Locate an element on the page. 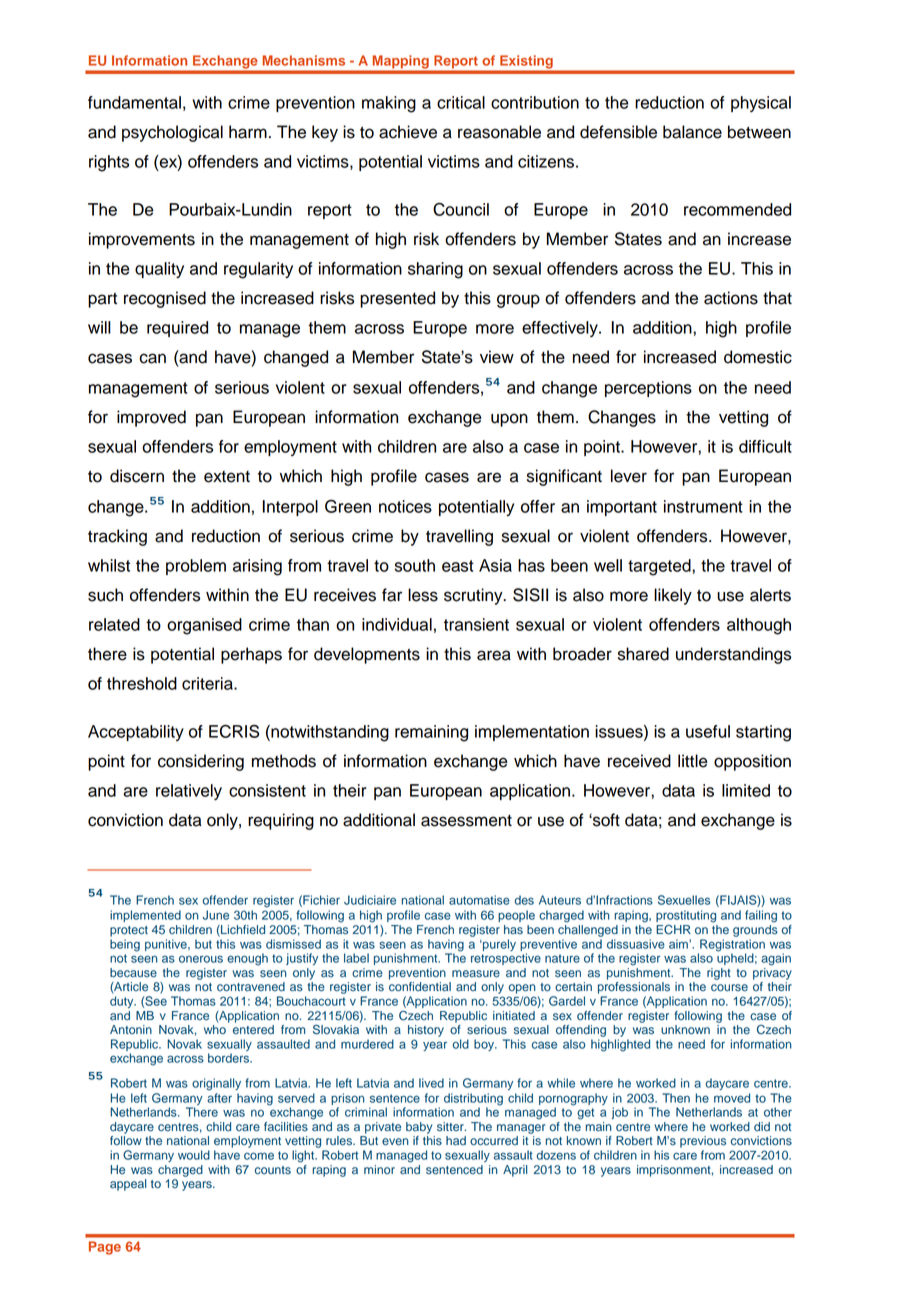  relatively is located at coordinates (189, 792).
